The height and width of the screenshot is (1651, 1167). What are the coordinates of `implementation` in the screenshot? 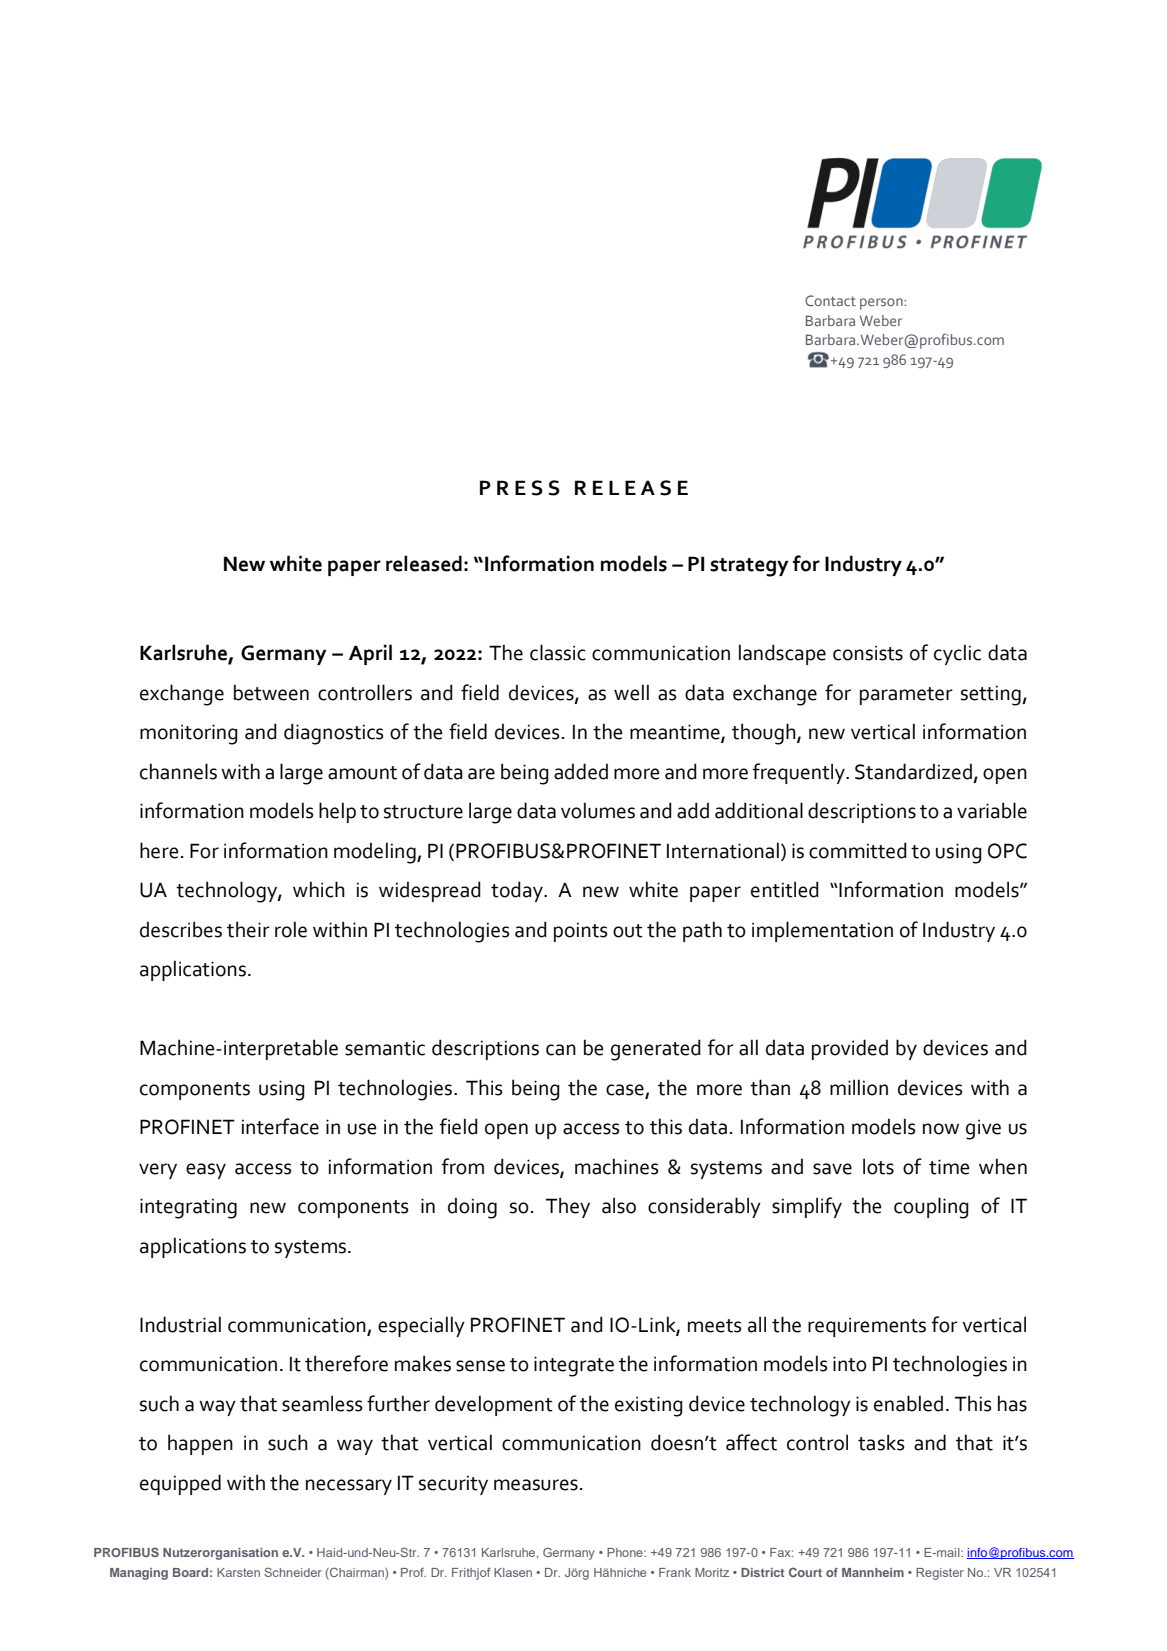 It's located at (822, 931).
